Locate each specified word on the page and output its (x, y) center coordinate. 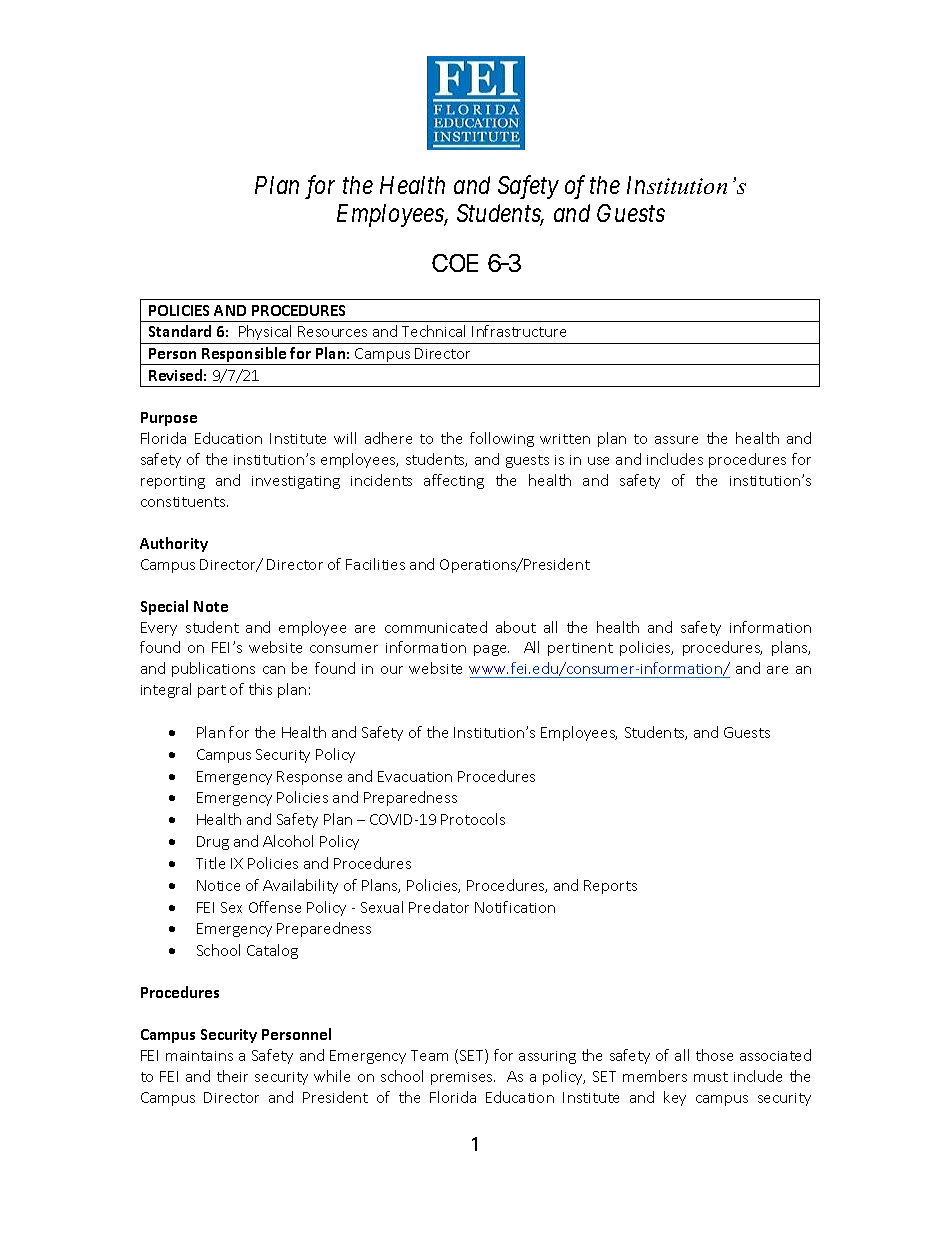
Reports (610, 887)
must (711, 1077)
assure (676, 440)
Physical (265, 332)
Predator (439, 907)
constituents (184, 502)
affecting (454, 481)
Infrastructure (519, 331)
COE (455, 263)
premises (463, 1078)
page (491, 650)
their (232, 1076)
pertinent (580, 649)
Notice (218, 885)
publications (213, 669)
